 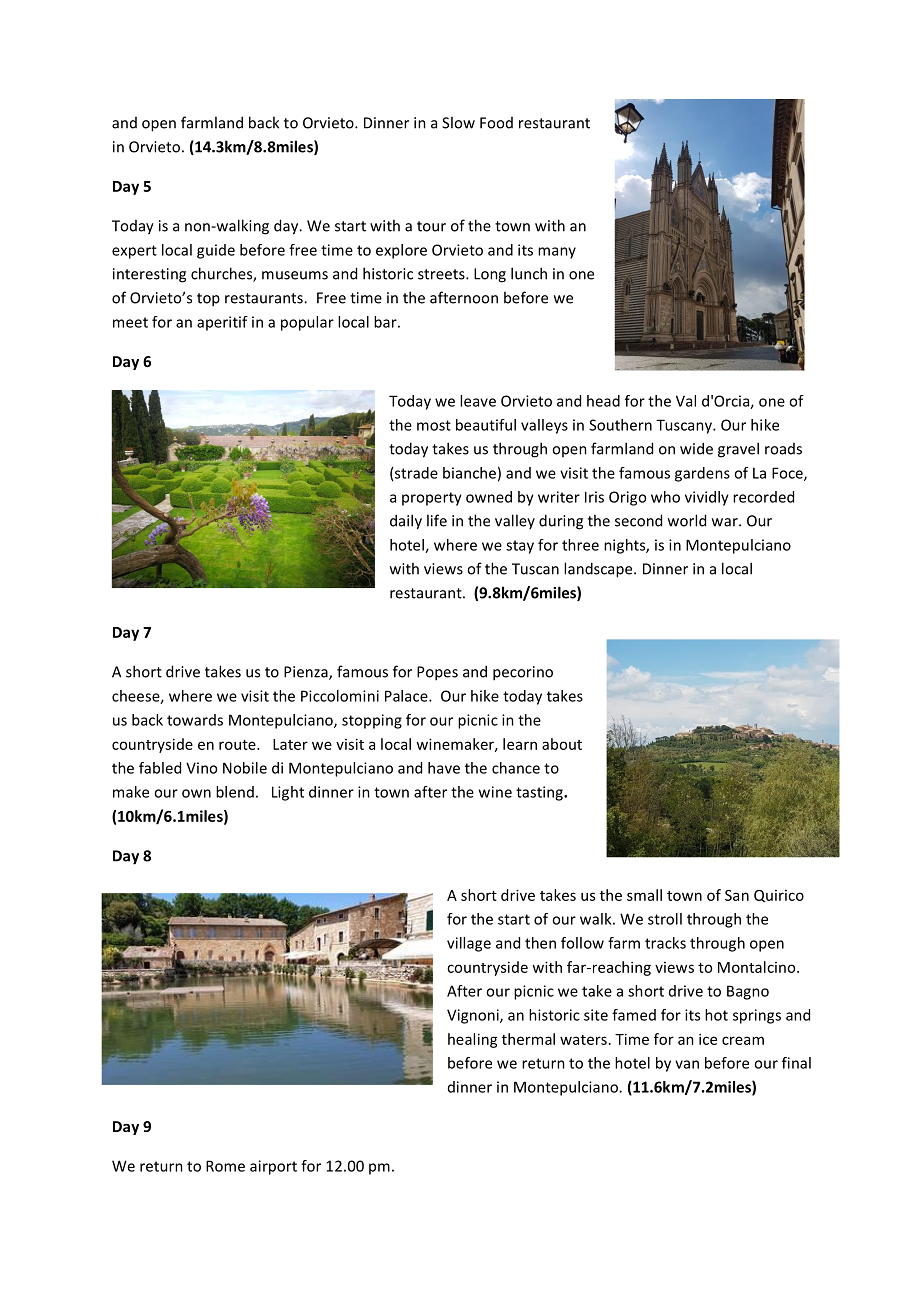 I want to click on Rome, so click(x=225, y=1166).
